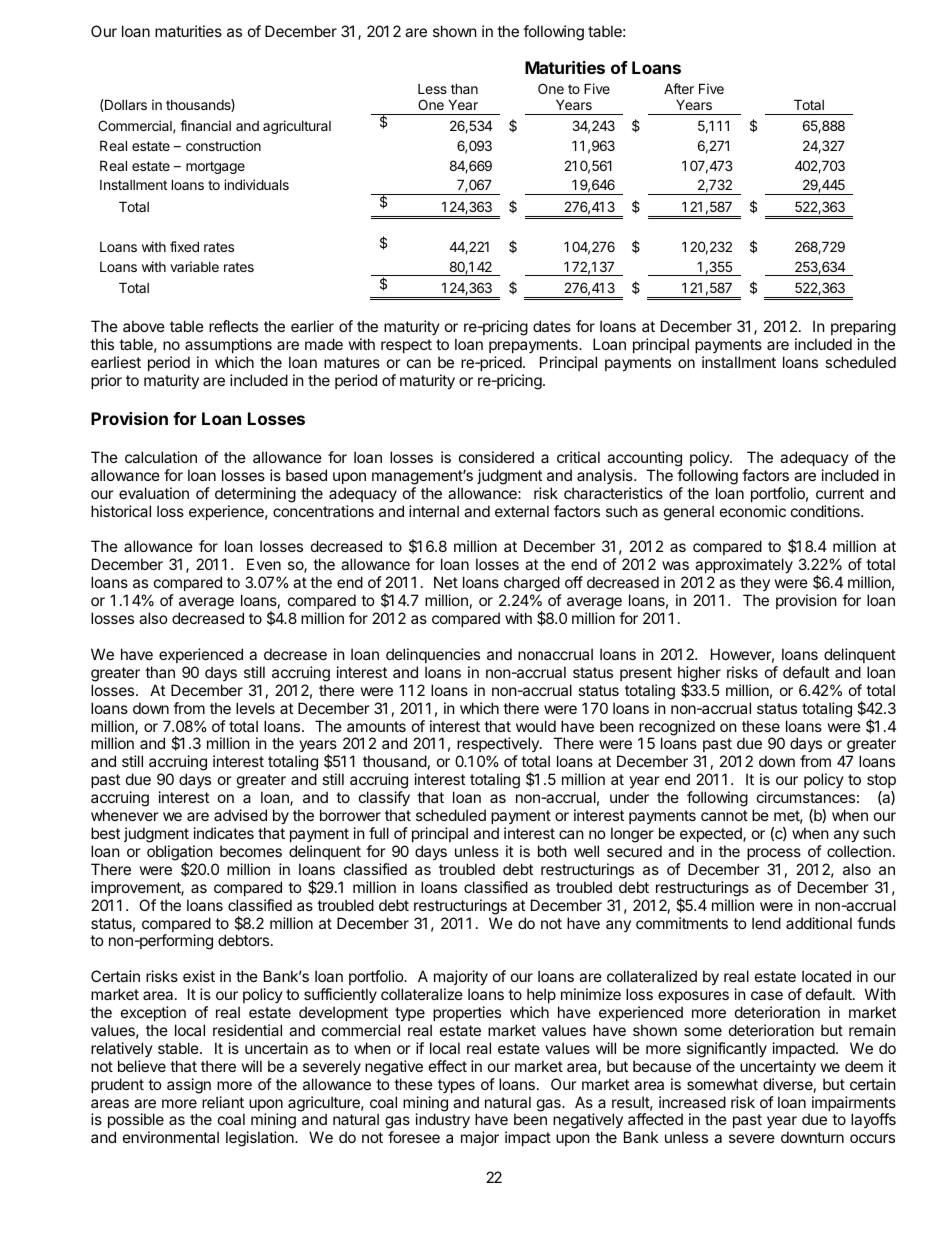 Image resolution: width=952 pixels, height=1233 pixels. What do you see at coordinates (443, 1120) in the screenshot?
I see `industry` at bounding box center [443, 1120].
